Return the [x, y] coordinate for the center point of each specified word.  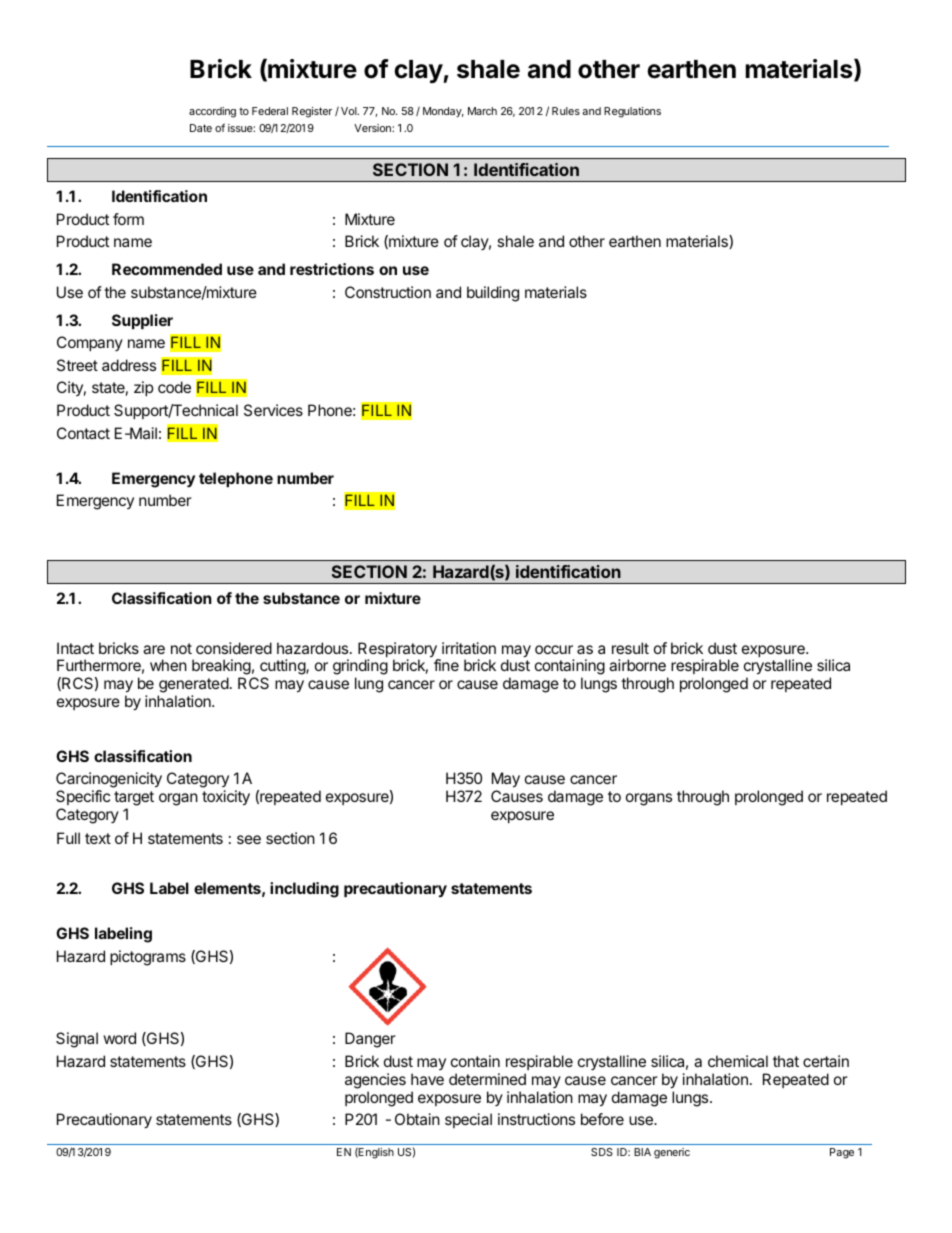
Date [201, 128]
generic [672, 1153]
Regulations [632, 112]
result [630, 648]
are [154, 649]
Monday [443, 112]
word [119, 1038]
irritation [469, 648]
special [468, 1120]
